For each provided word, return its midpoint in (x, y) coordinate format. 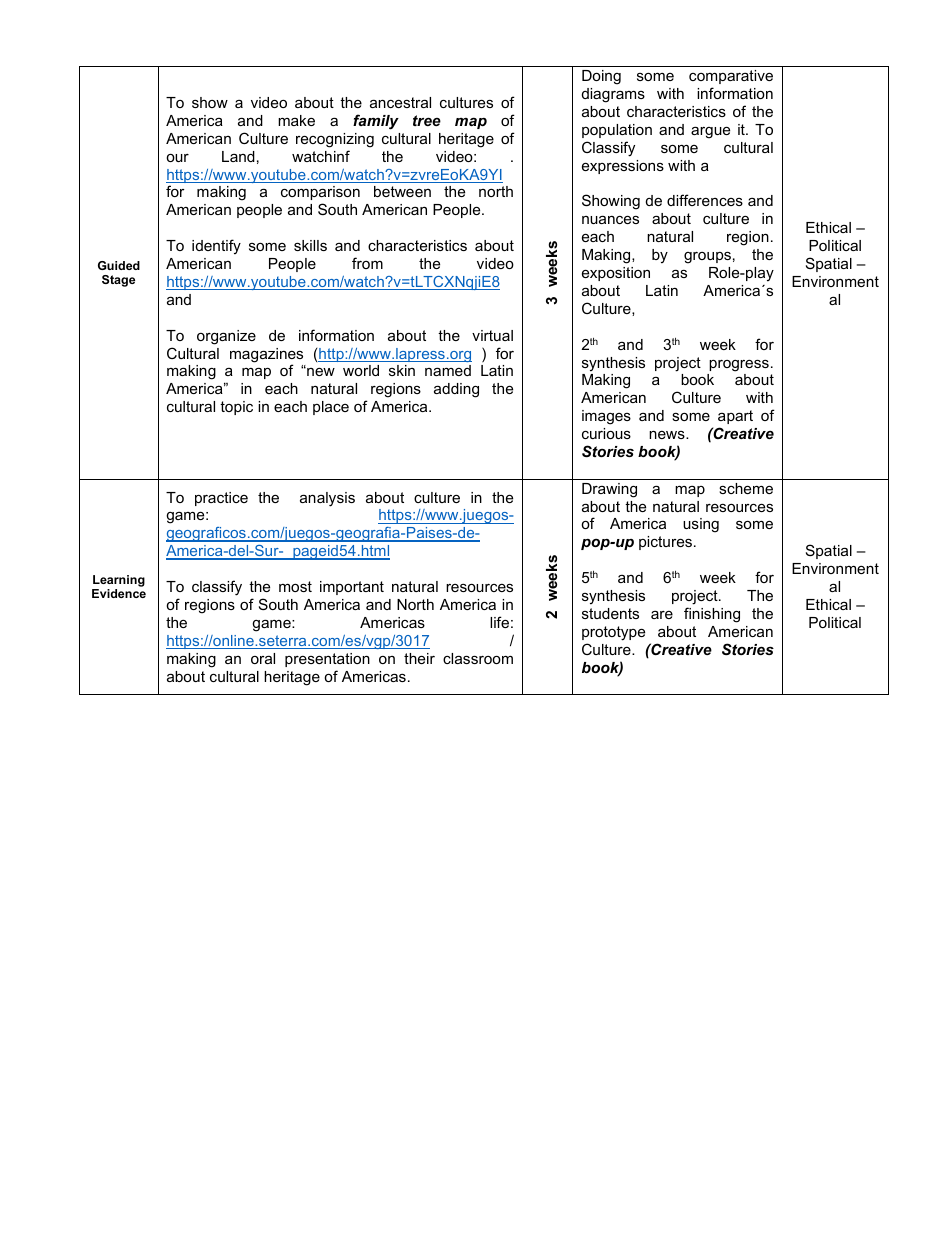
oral (263, 658)
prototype (613, 633)
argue (710, 132)
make (296, 120)
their (419, 658)
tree (427, 120)
